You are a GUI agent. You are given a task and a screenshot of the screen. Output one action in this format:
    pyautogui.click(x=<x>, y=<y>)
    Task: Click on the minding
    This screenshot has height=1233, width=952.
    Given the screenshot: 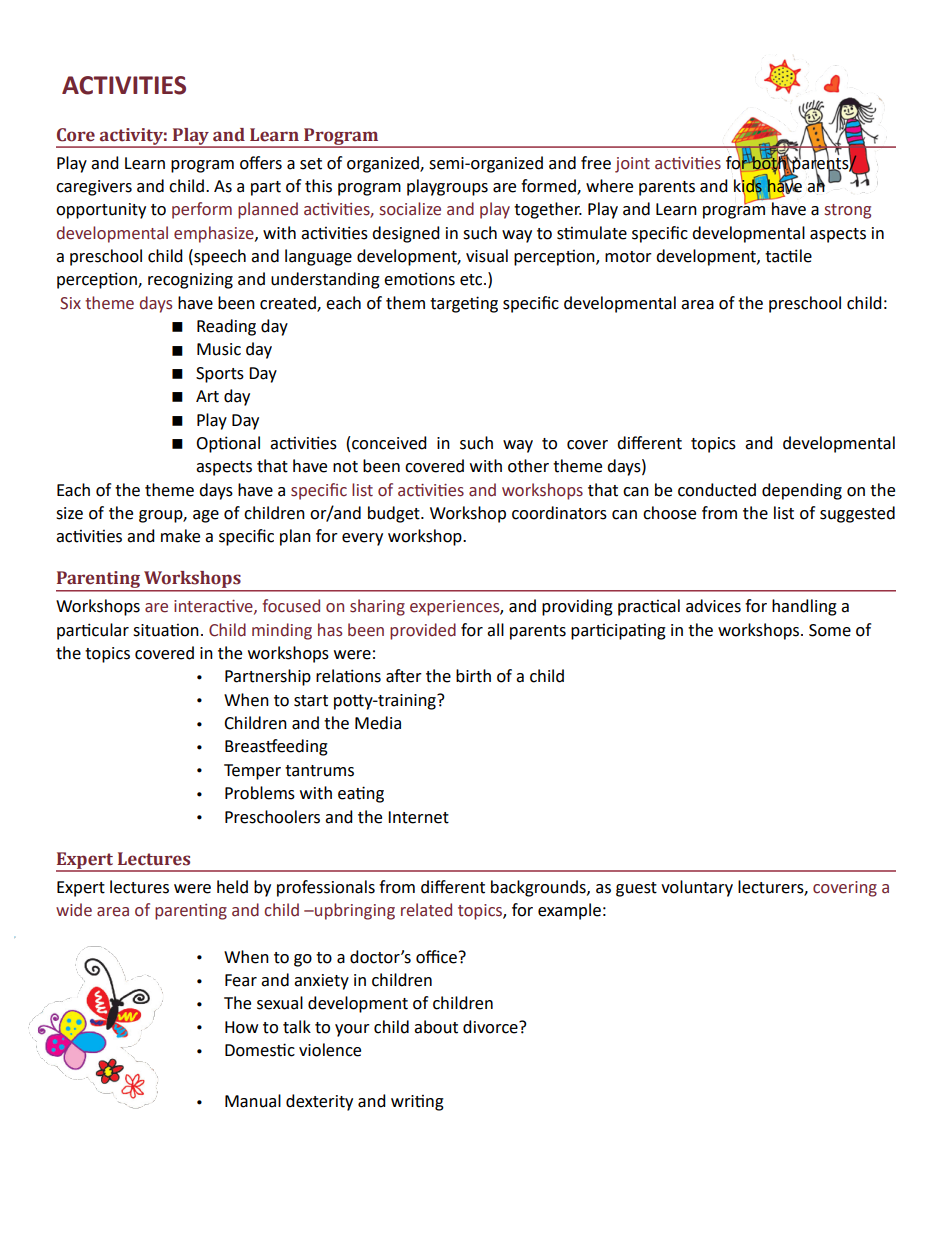 What is the action you would take?
    pyautogui.click(x=282, y=631)
